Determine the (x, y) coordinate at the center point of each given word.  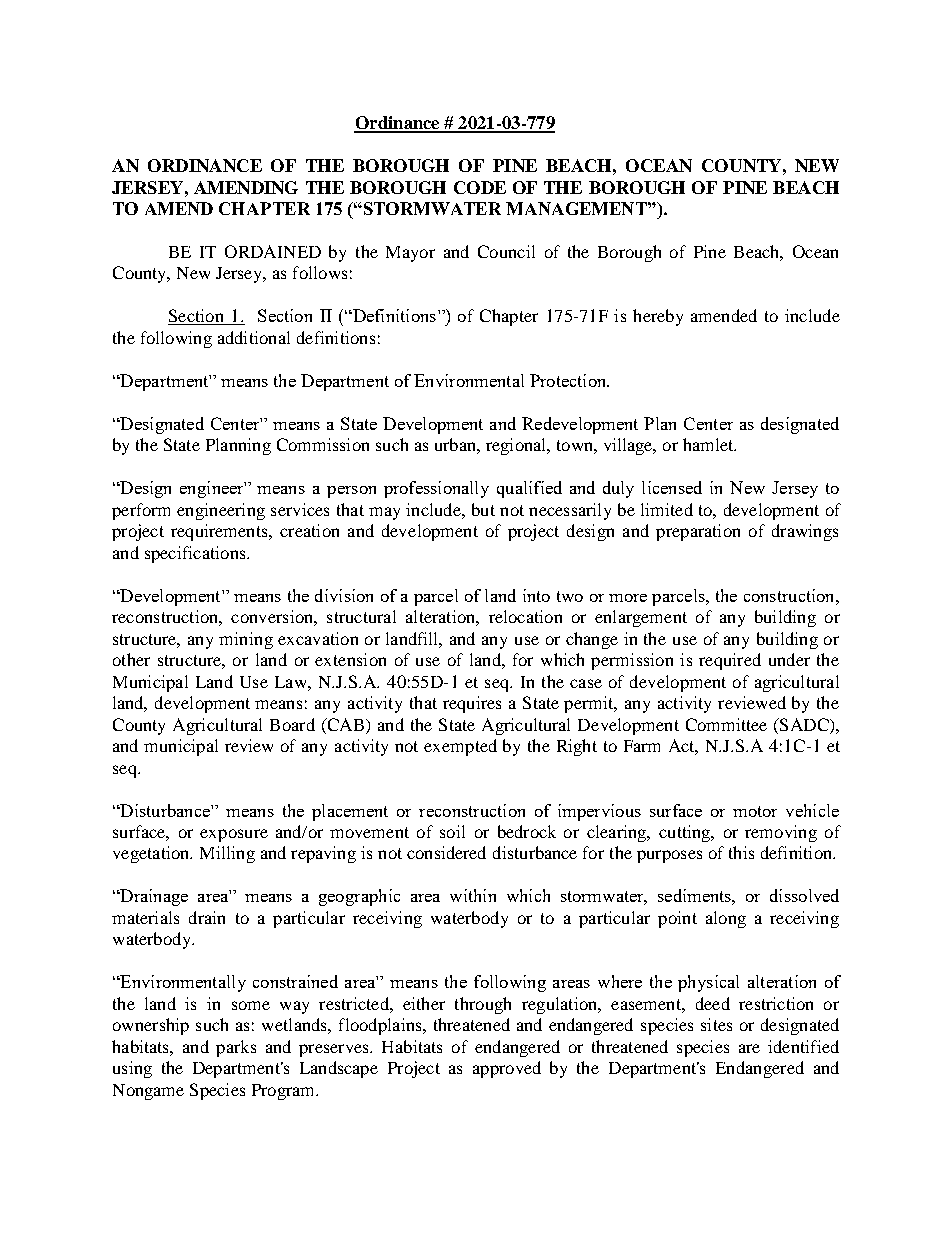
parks (236, 1048)
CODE (480, 187)
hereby (658, 317)
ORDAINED (273, 251)
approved (507, 1069)
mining (246, 640)
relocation (525, 616)
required (730, 661)
